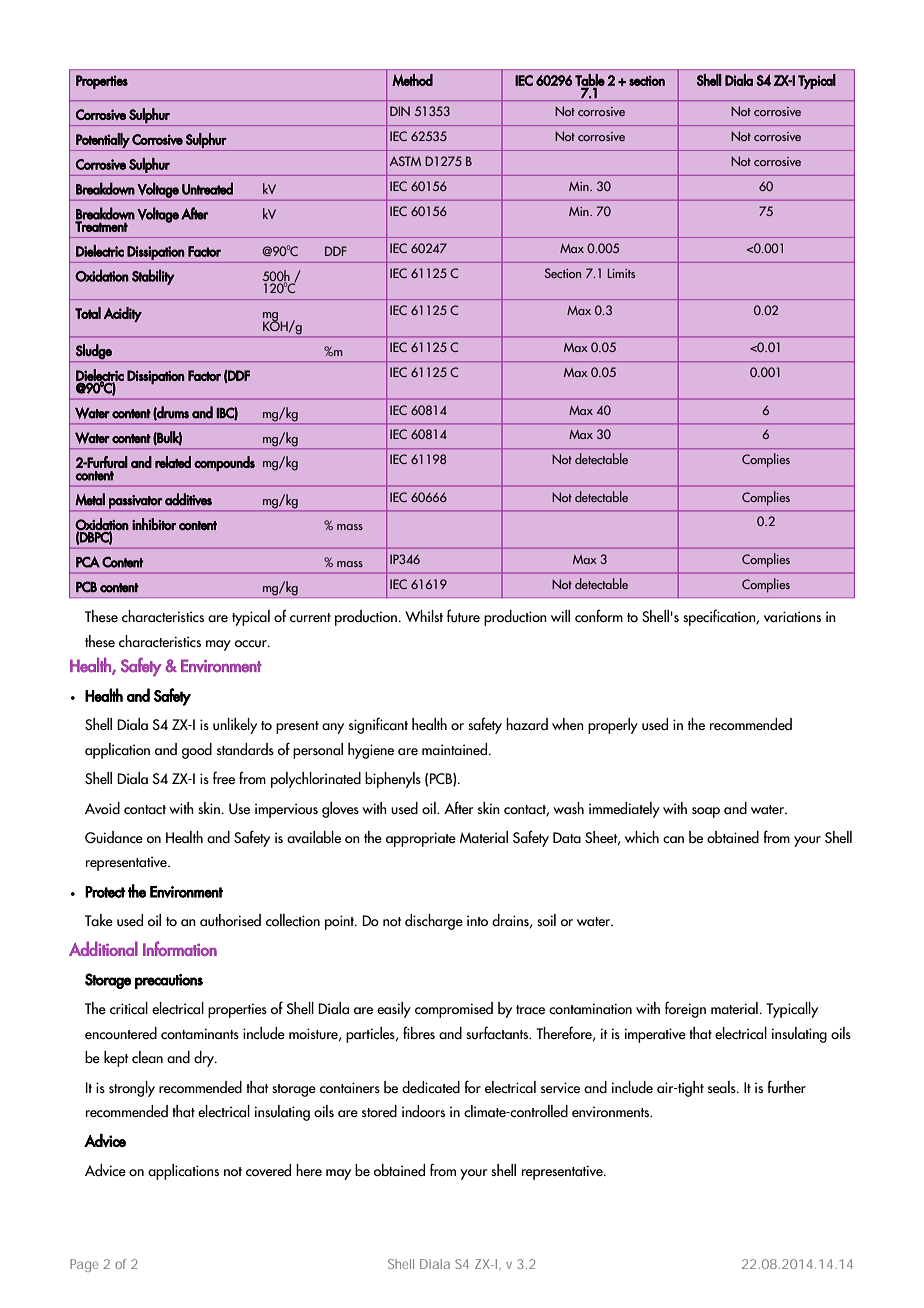 The width and height of the screenshot is (924, 1308). Describe the element at coordinates (424, 616) in the screenshot. I see `Whilst` at that location.
